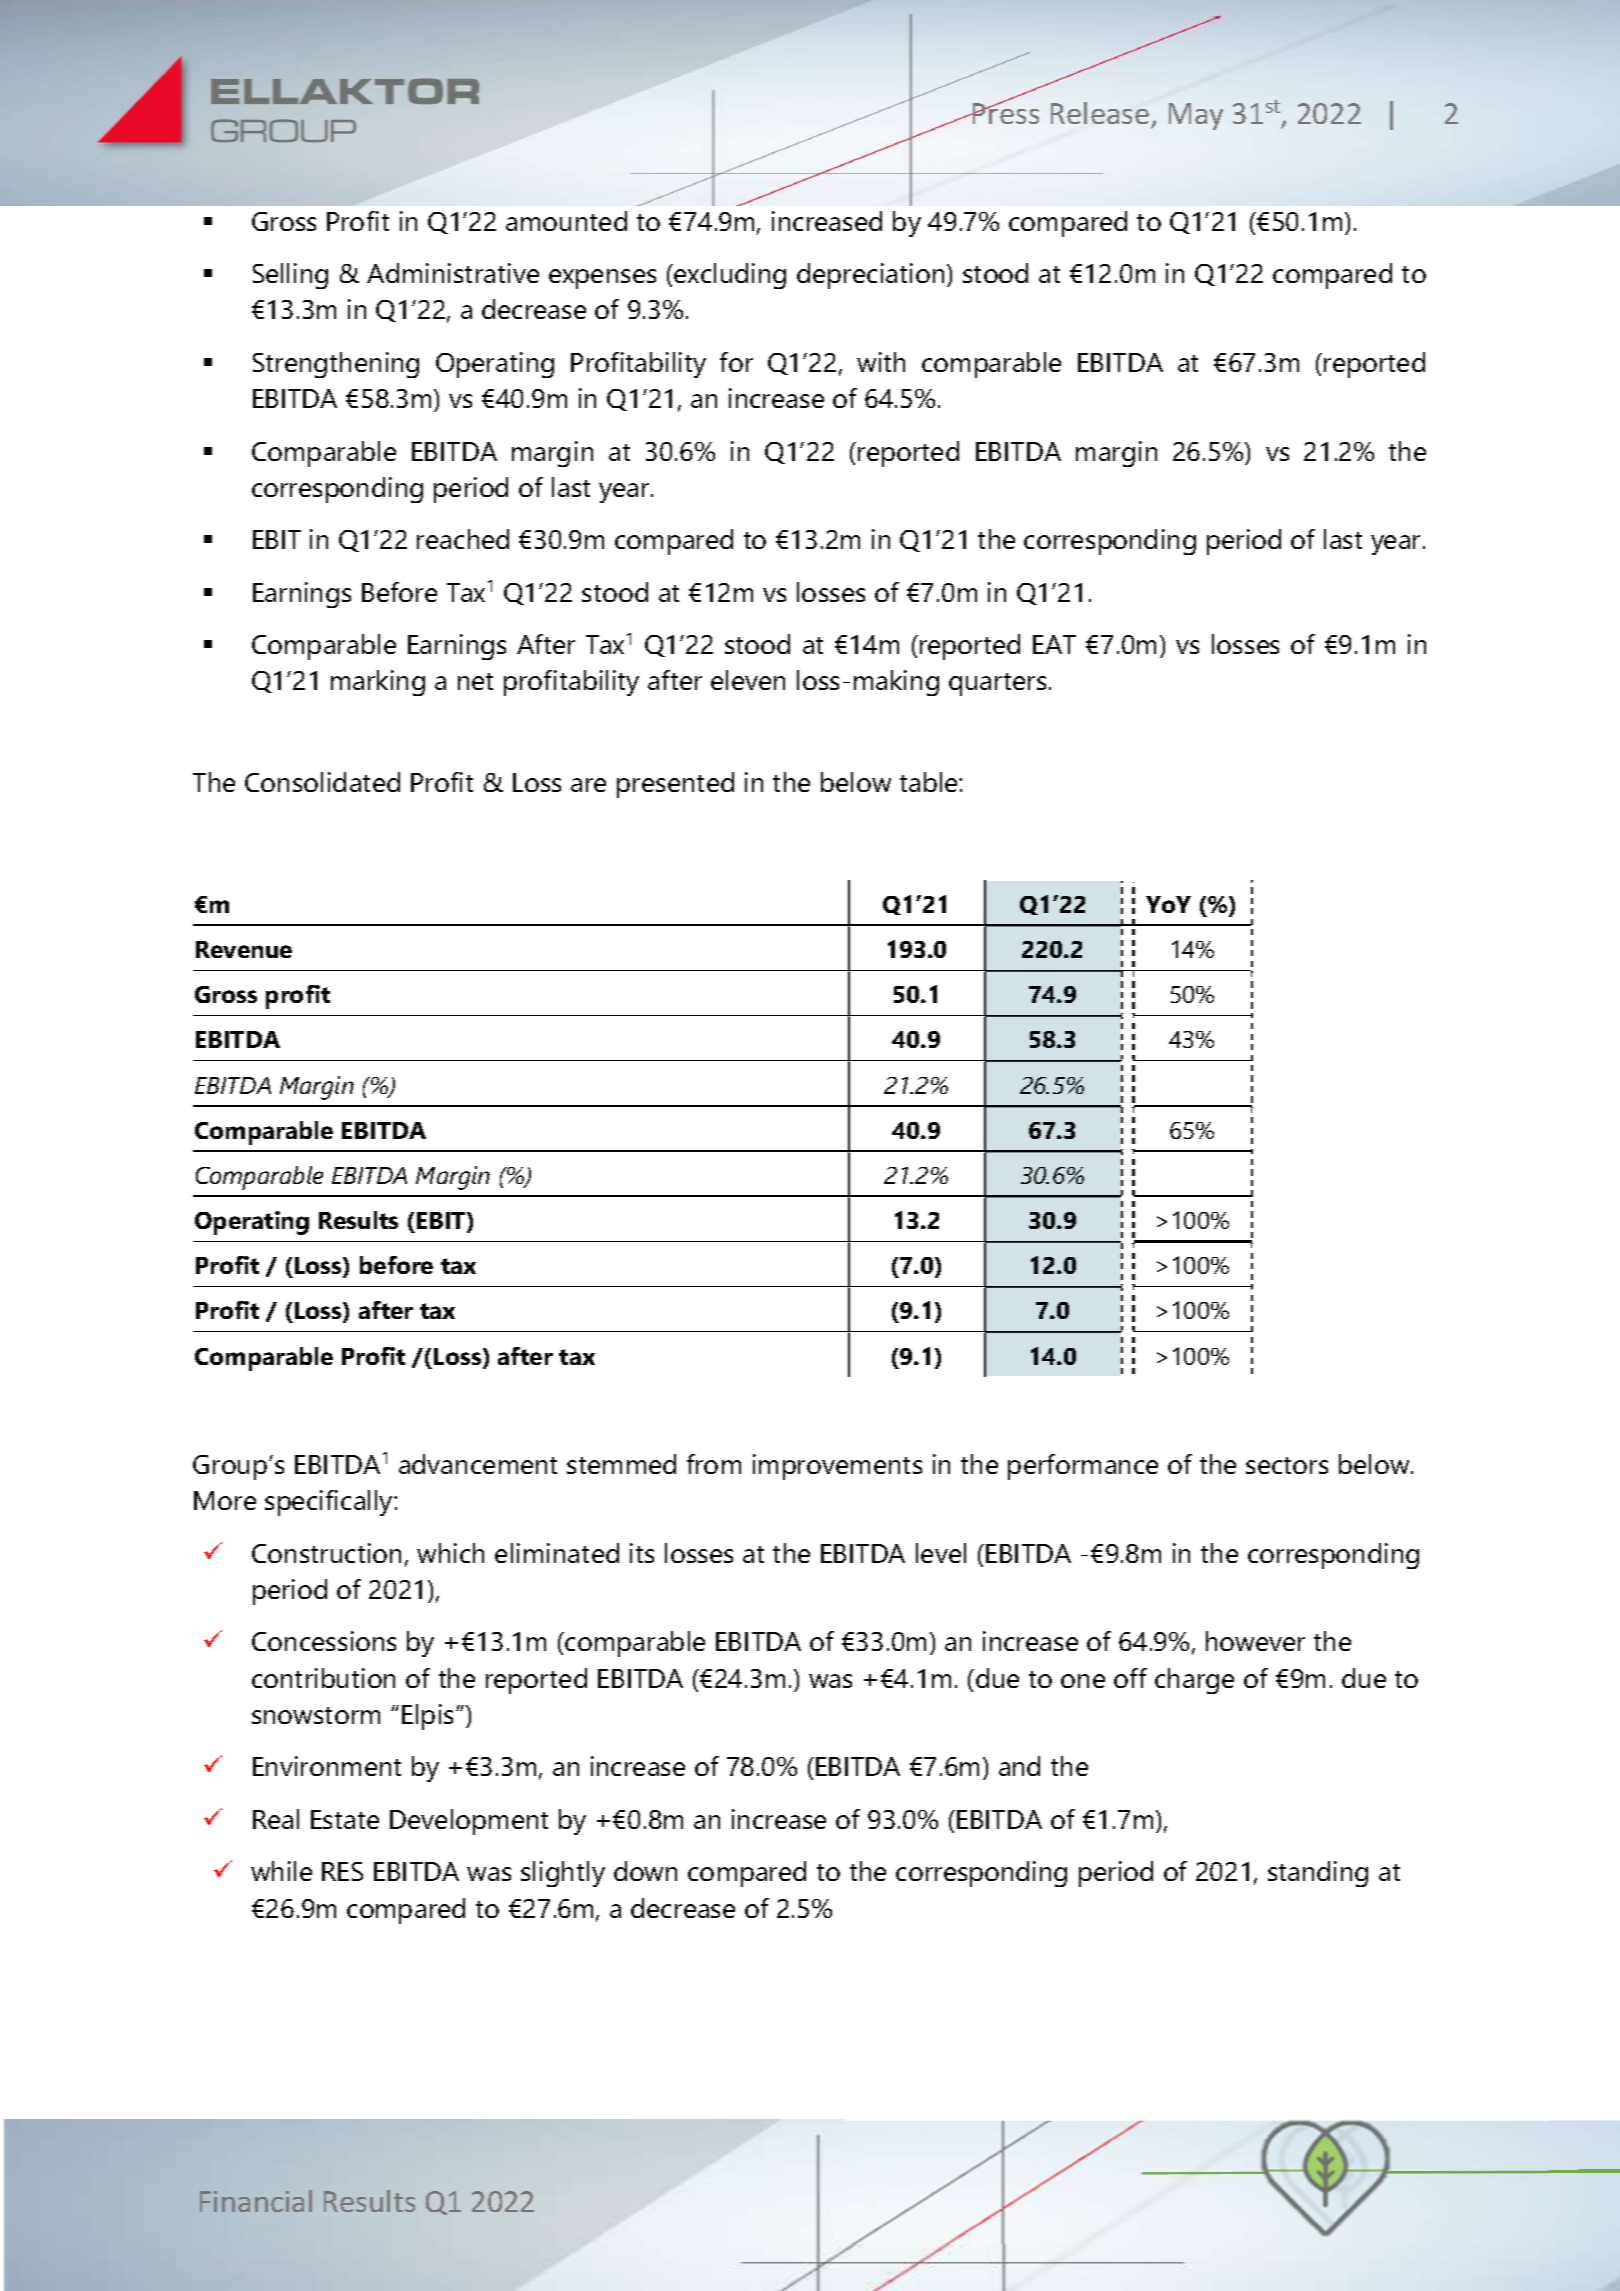 Image resolution: width=1620 pixels, height=2291 pixels. Describe the element at coordinates (290, 276) in the image. I see `Selling` at that location.
